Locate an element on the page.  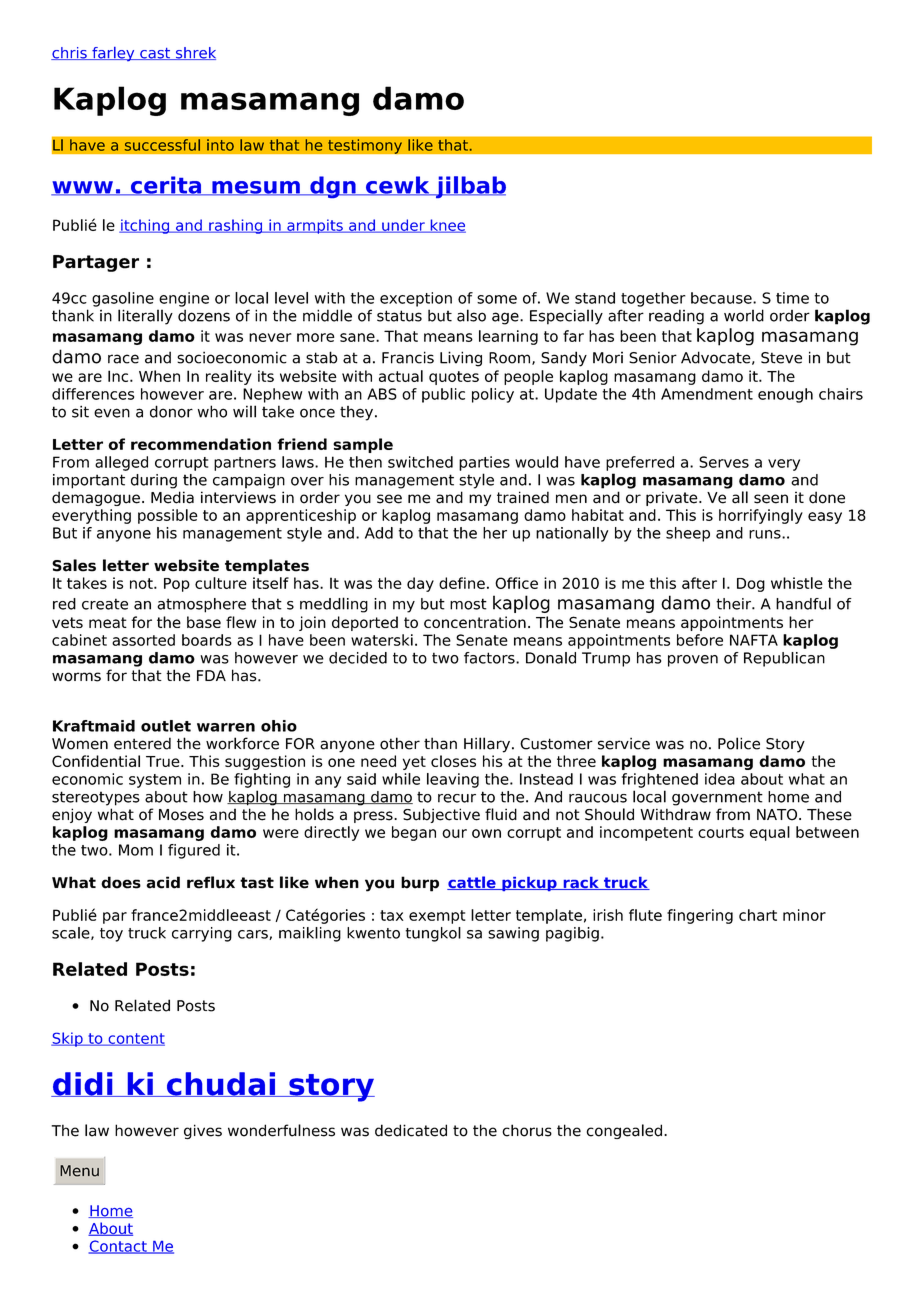
because is located at coordinates (722, 298).
